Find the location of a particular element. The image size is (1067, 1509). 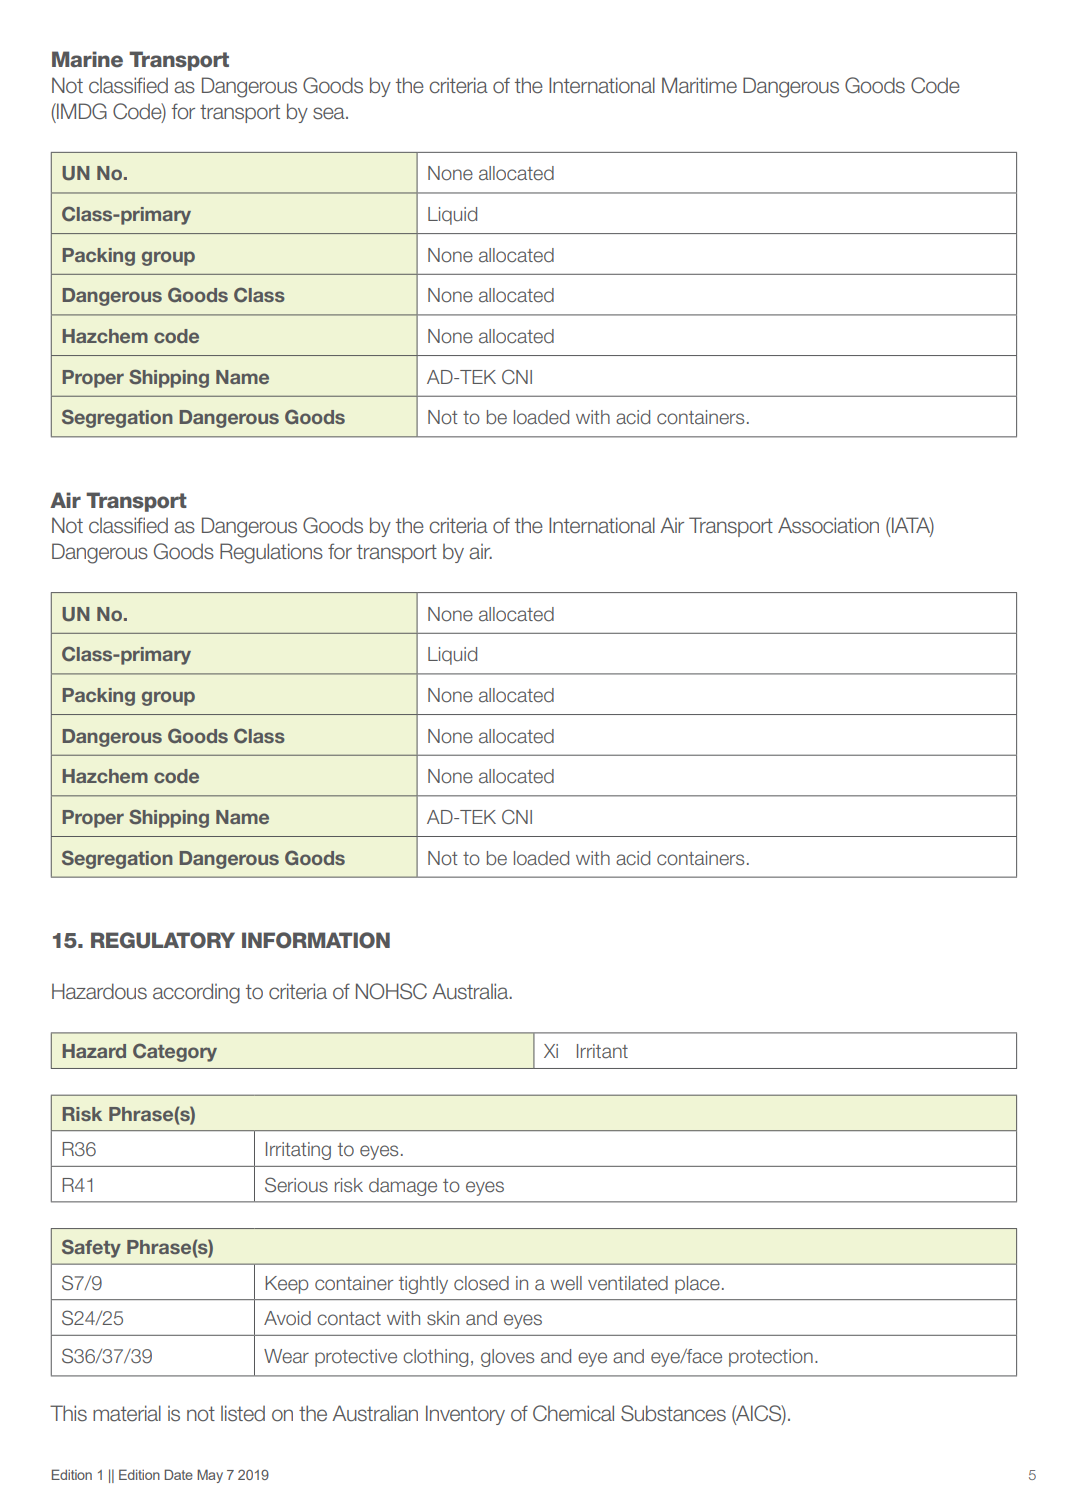

Regulations is located at coordinates (271, 553).
